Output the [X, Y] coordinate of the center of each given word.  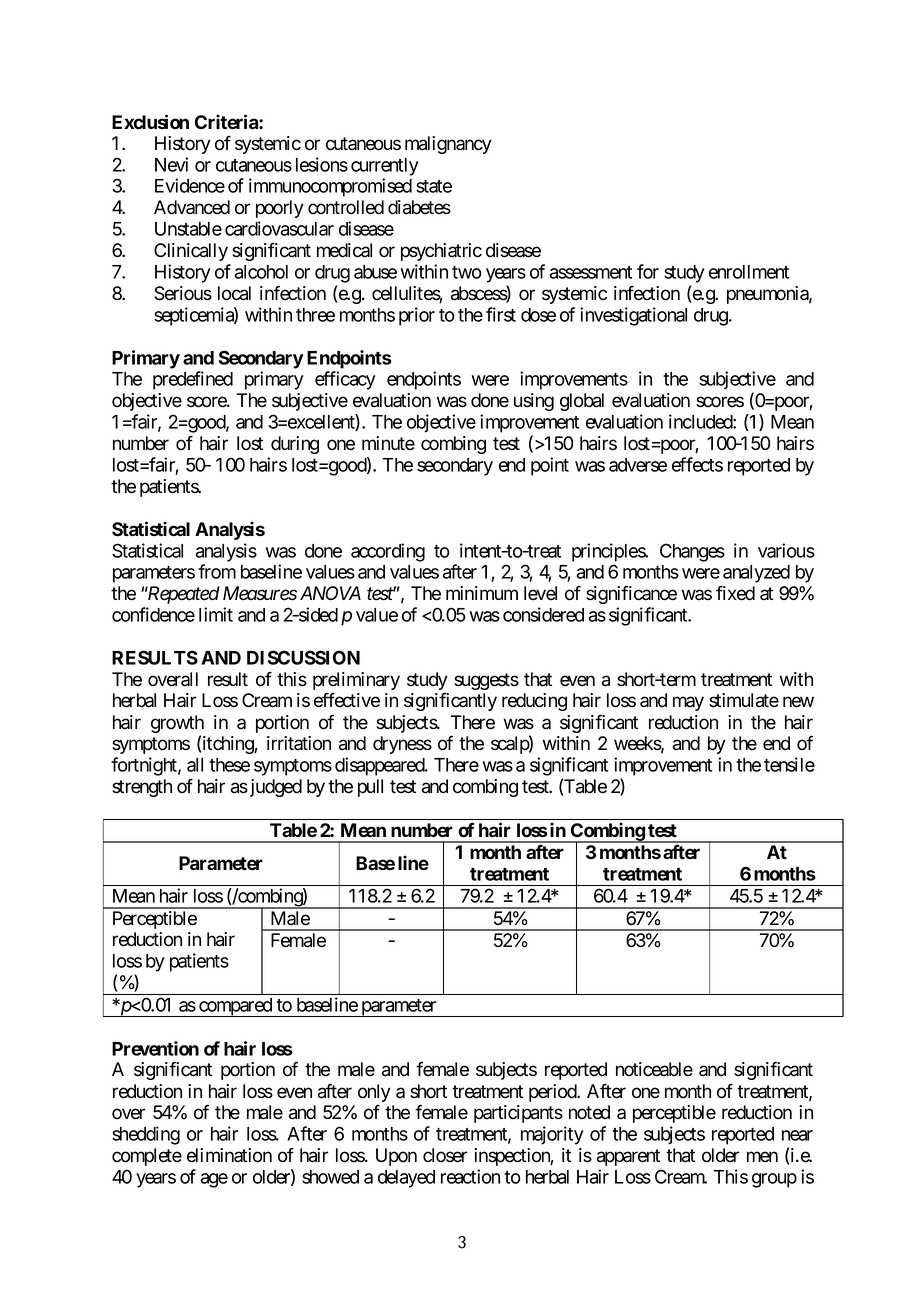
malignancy [448, 145]
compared [235, 1007]
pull [370, 788]
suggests [486, 681]
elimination [229, 1155]
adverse [638, 465]
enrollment [749, 272]
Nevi [171, 164]
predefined [193, 380]
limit [216, 614]
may [688, 703]
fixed [735, 593]
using [534, 402]
